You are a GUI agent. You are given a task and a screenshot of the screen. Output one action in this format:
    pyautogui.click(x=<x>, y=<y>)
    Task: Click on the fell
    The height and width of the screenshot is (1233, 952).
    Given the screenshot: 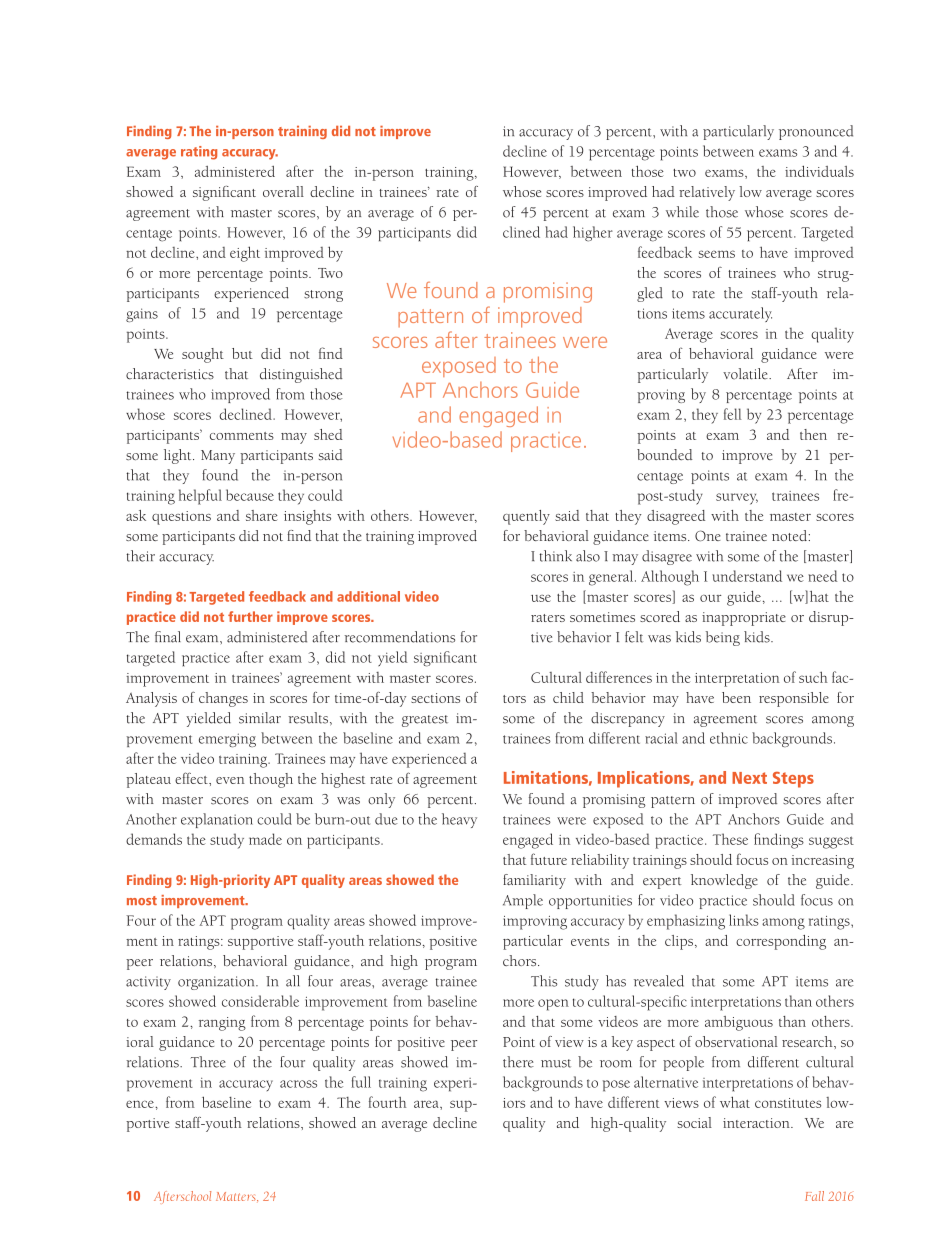 What is the action you would take?
    pyautogui.click(x=732, y=414)
